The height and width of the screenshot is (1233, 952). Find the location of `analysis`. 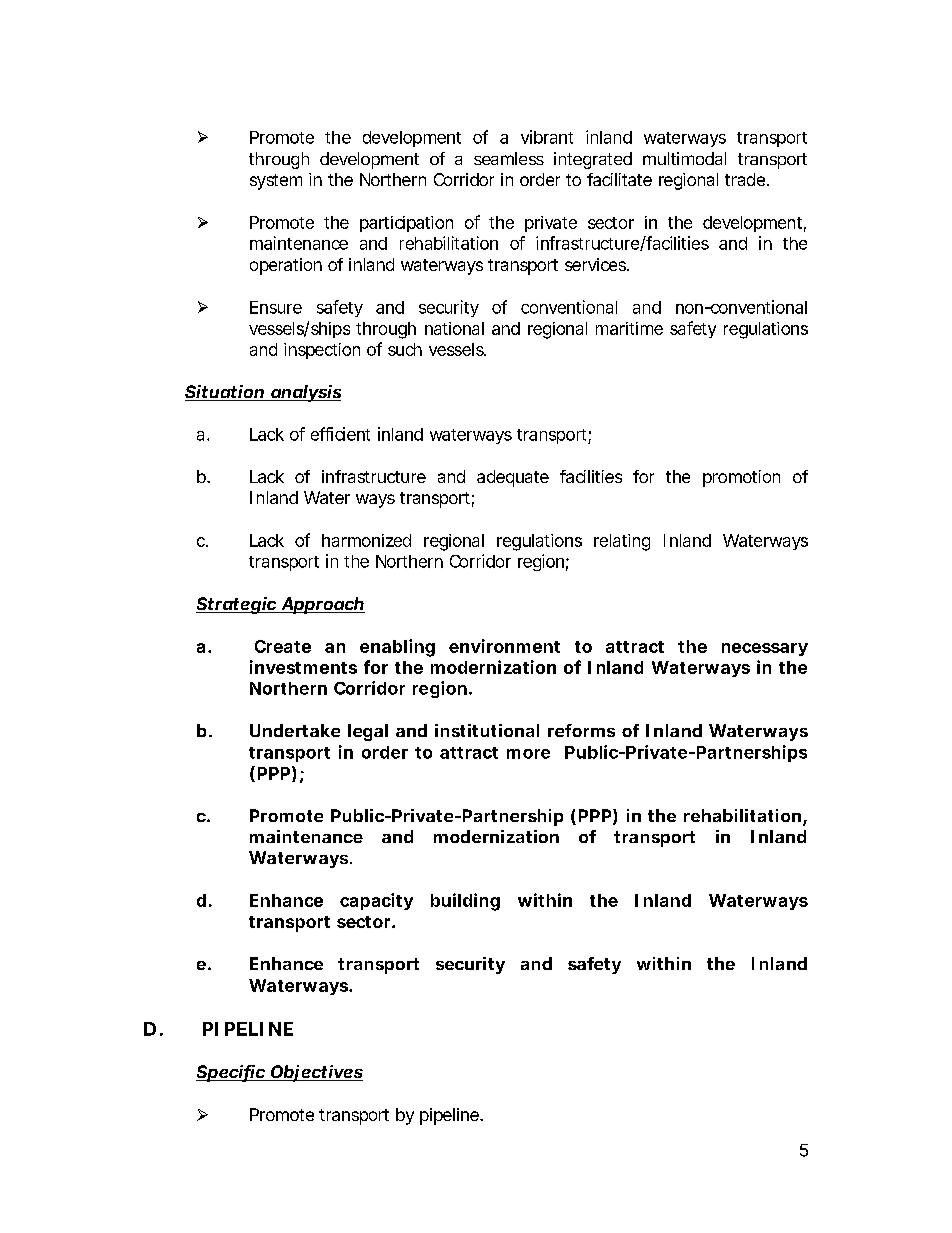

analysis is located at coordinates (305, 393).
